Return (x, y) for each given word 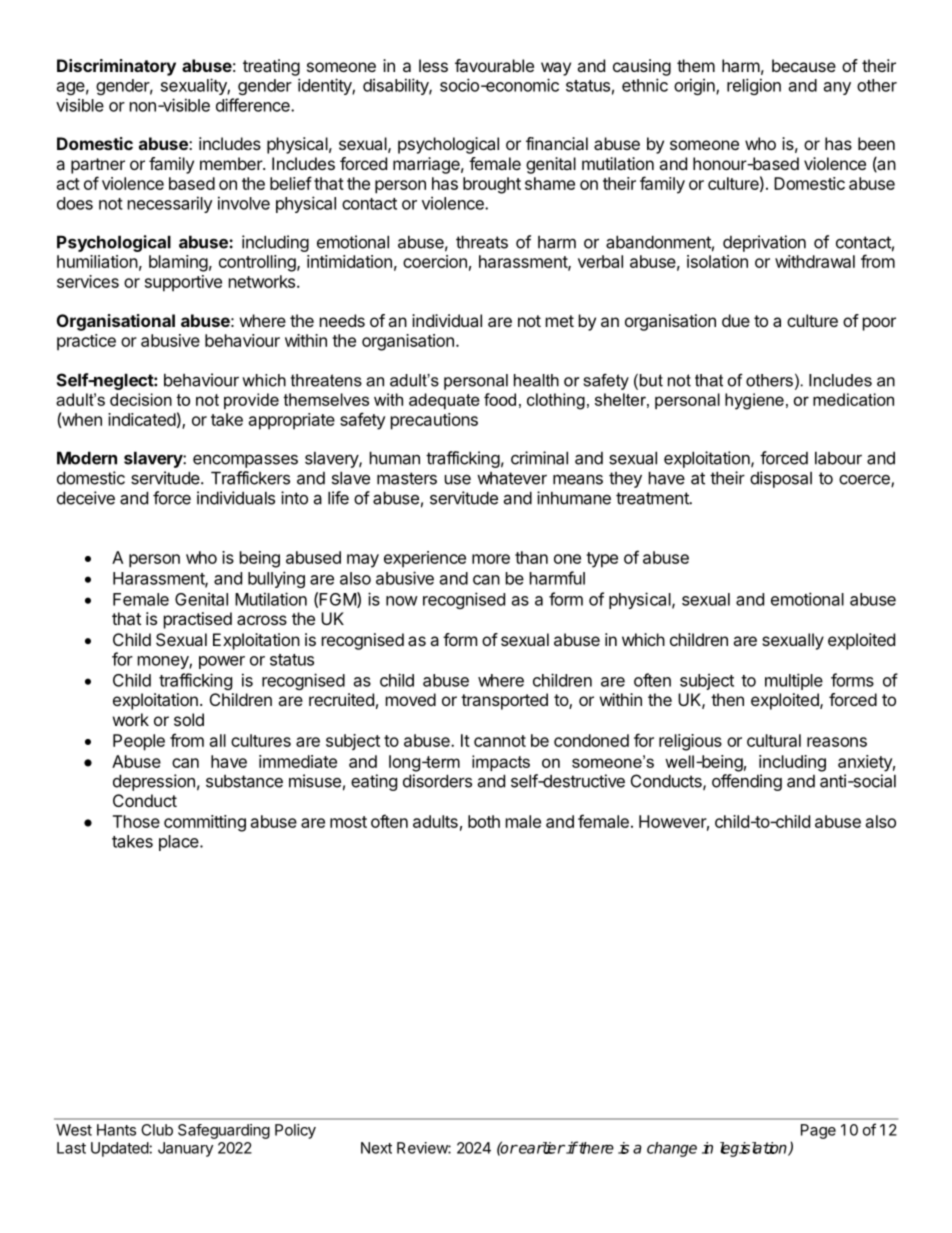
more (491, 559)
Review (423, 1148)
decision (141, 399)
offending (747, 782)
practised (198, 620)
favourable (494, 65)
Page (818, 1131)
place (179, 843)
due (736, 320)
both (484, 821)
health (536, 380)
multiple (794, 681)
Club (157, 1130)
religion (754, 86)
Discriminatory (116, 67)
